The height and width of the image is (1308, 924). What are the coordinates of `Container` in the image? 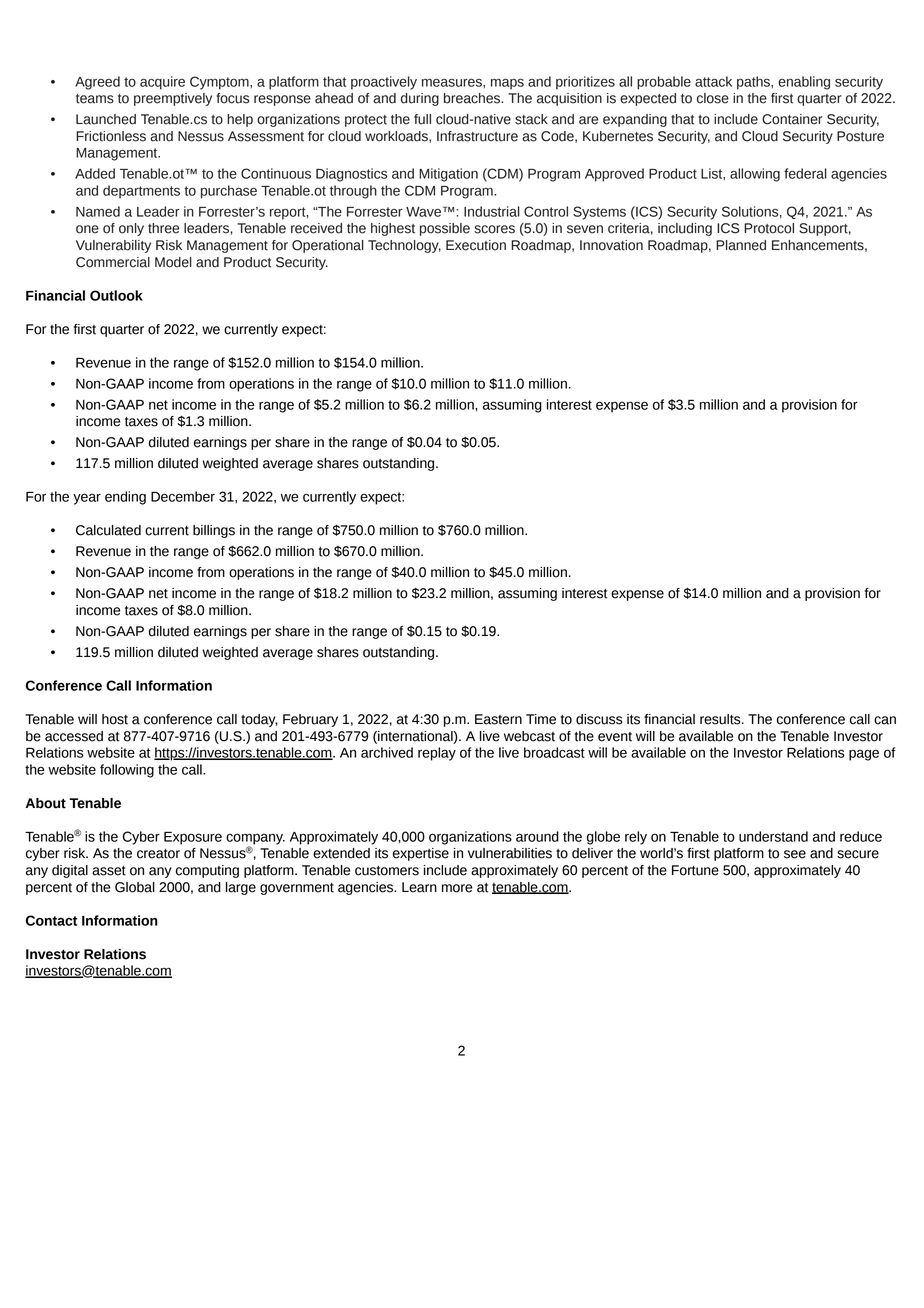 It's located at (792, 119).
